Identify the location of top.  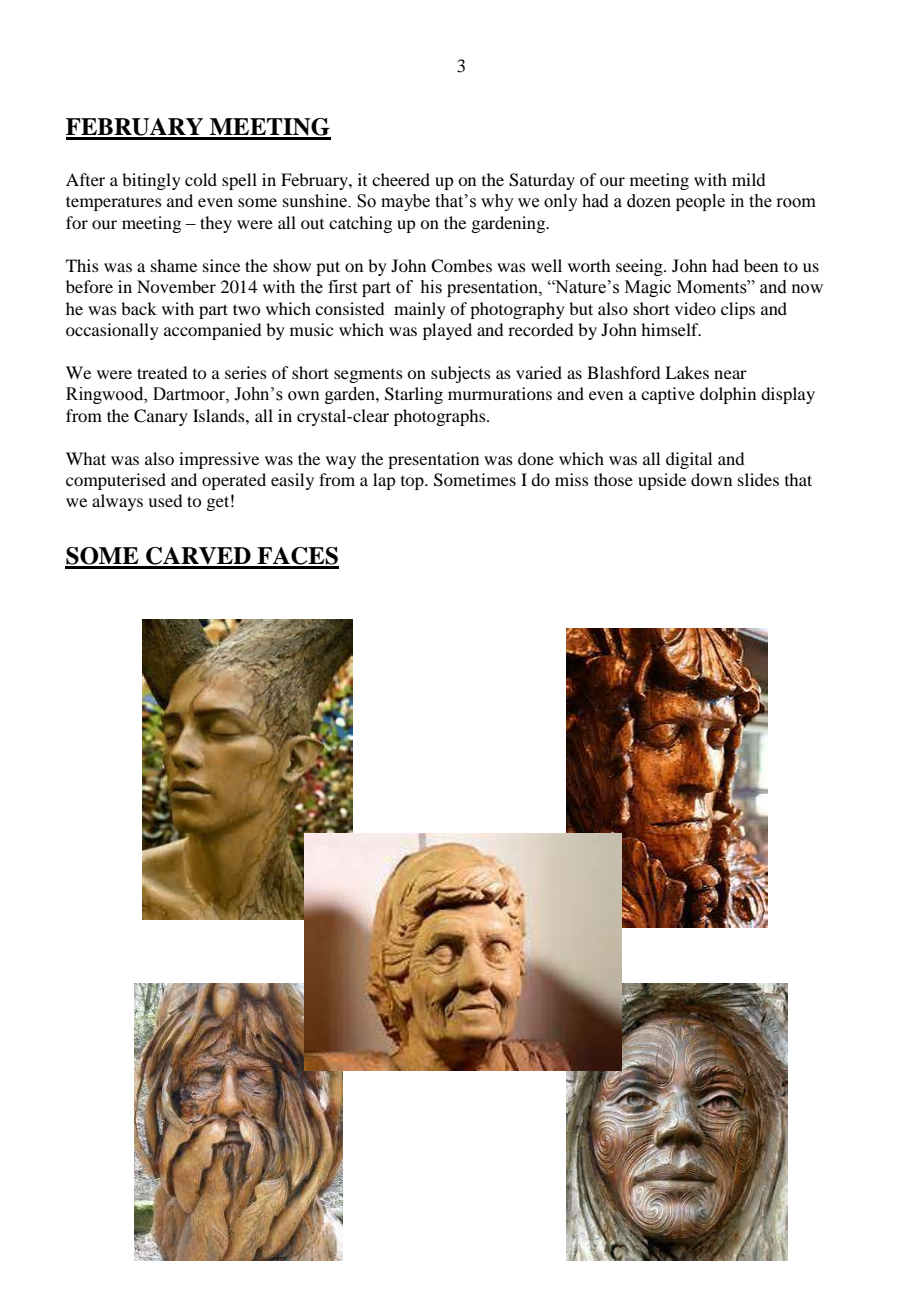
(413, 483).
